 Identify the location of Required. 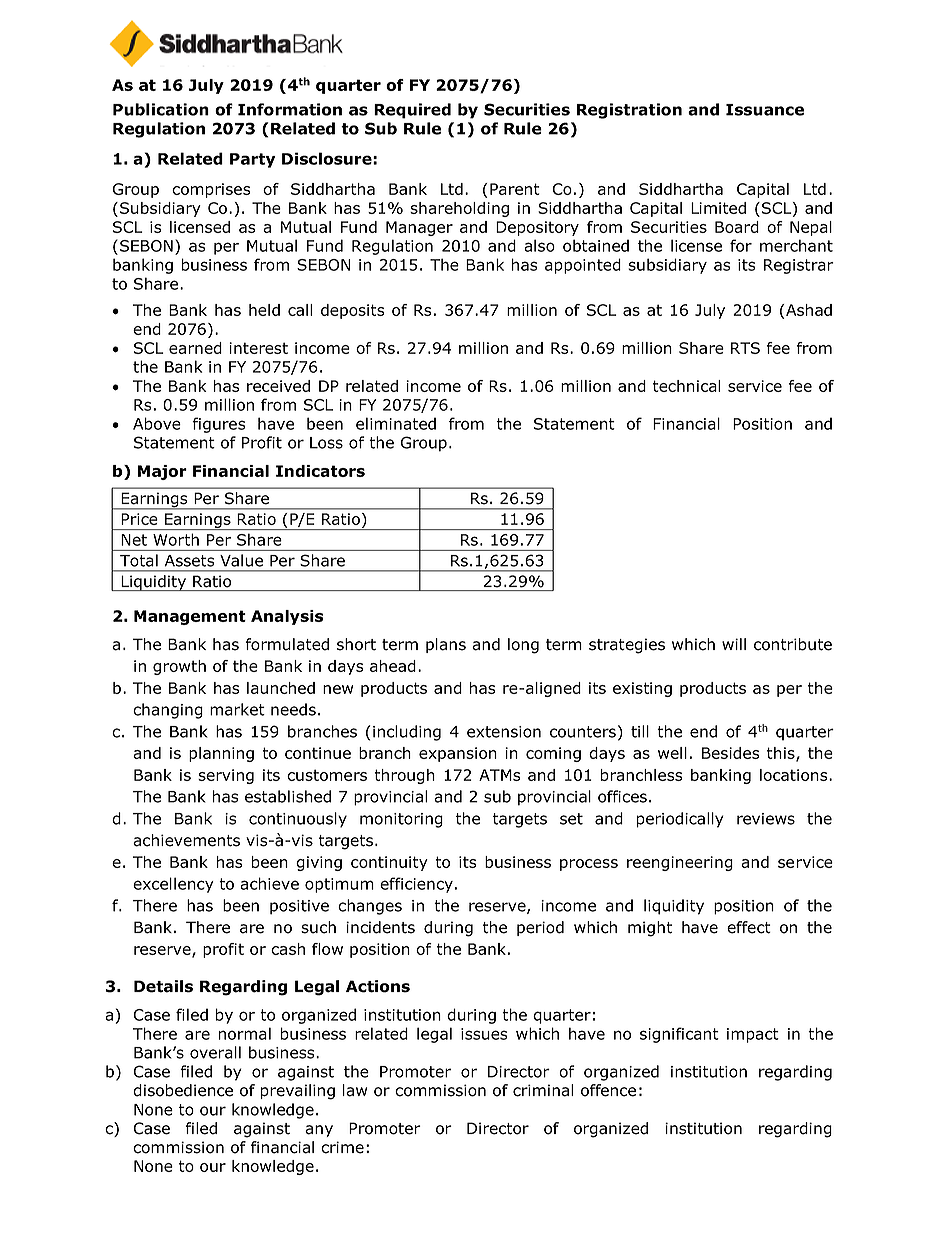
(412, 111).
